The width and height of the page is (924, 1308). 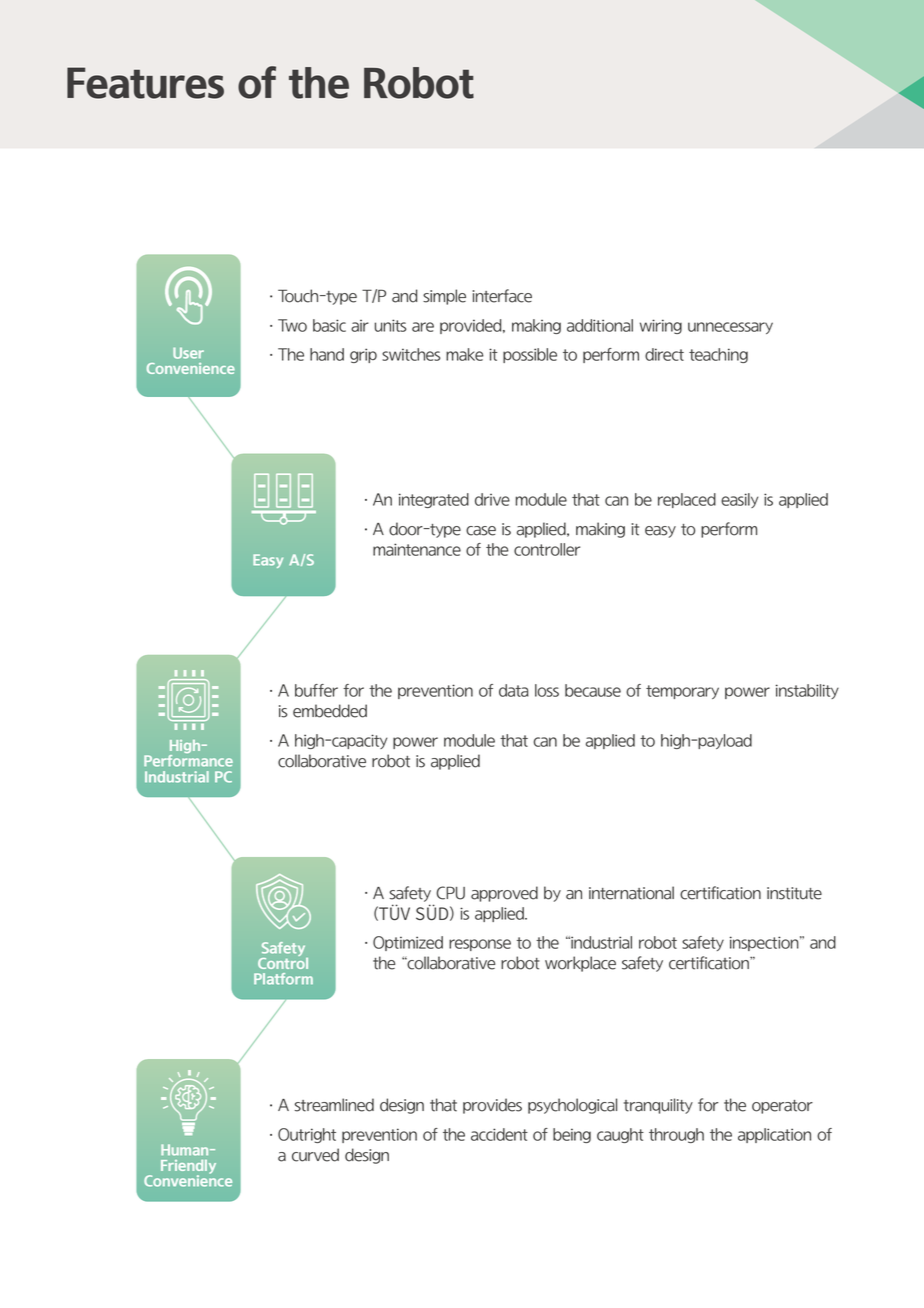 What do you see at coordinates (316, 690) in the page?
I see `buffer` at bounding box center [316, 690].
